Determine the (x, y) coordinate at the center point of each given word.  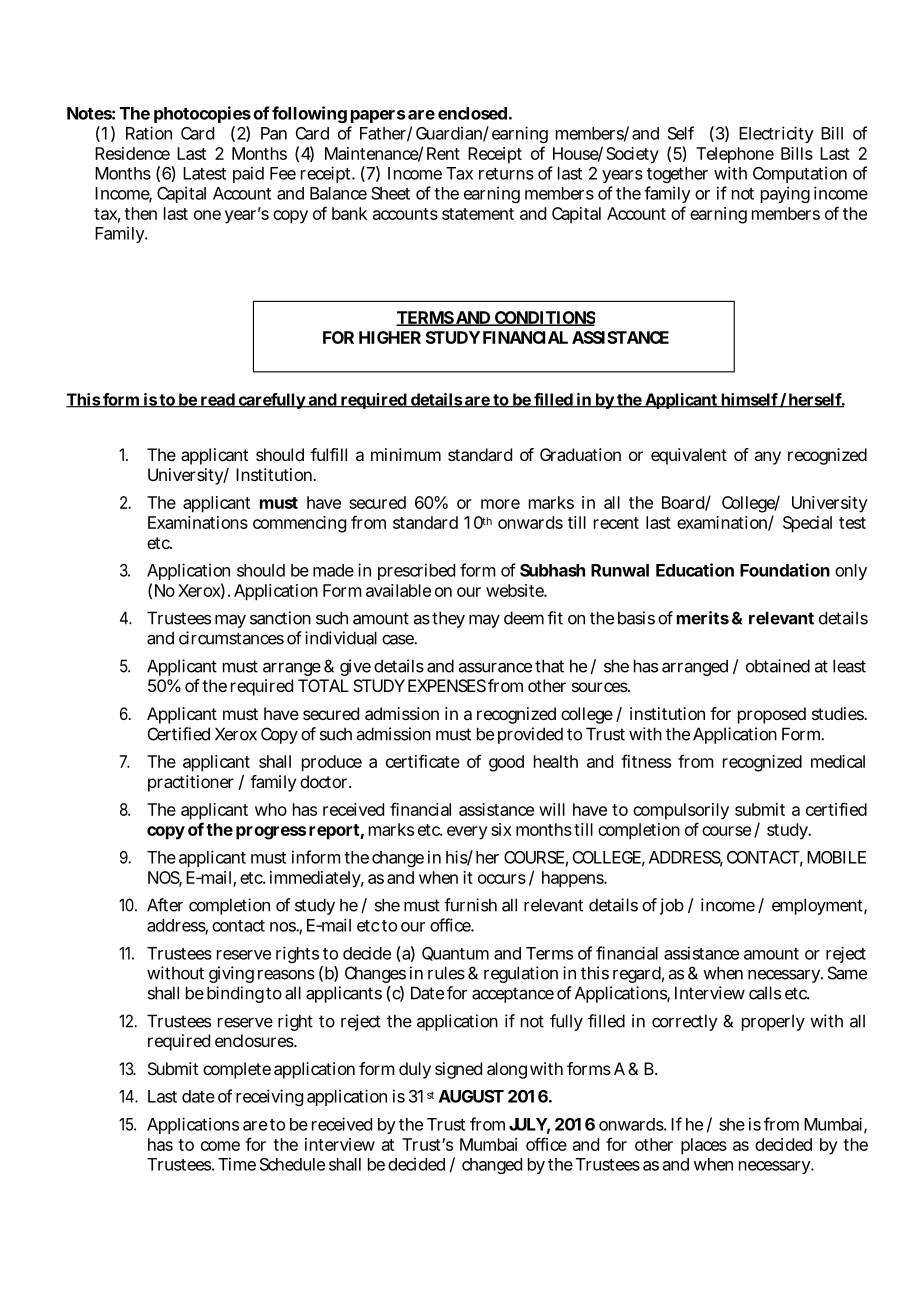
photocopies (202, 114)
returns (506, 174)
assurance (495, 667)
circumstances (231, 638)
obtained (778, 666)
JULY (528, 1124)
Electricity (776, 134)
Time (237, 1164)
